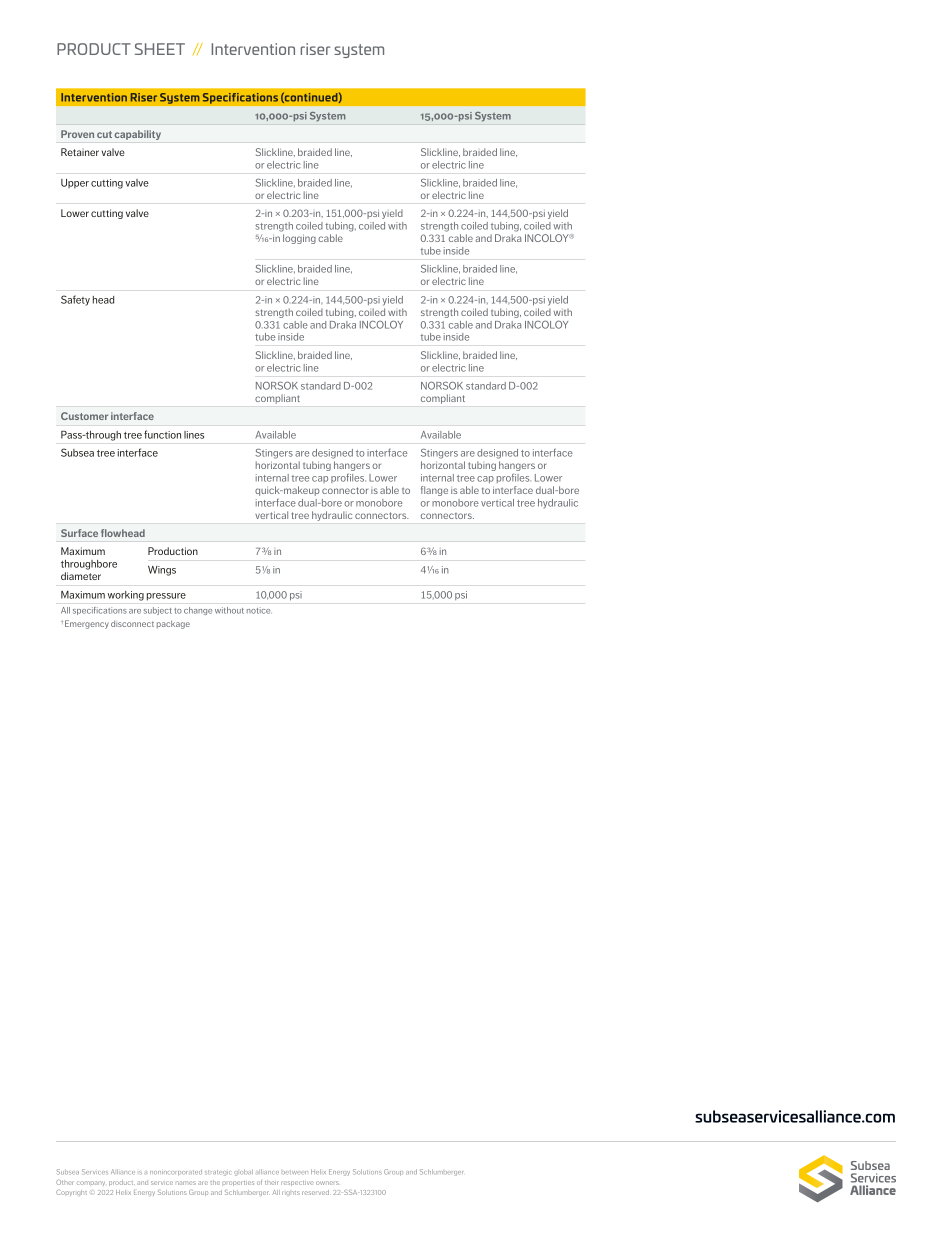 Image resolution: width=952 pixels, height=1233 pixels. Describe the element at coordinates (138, 135) in the document. I see `capability` at that location.
